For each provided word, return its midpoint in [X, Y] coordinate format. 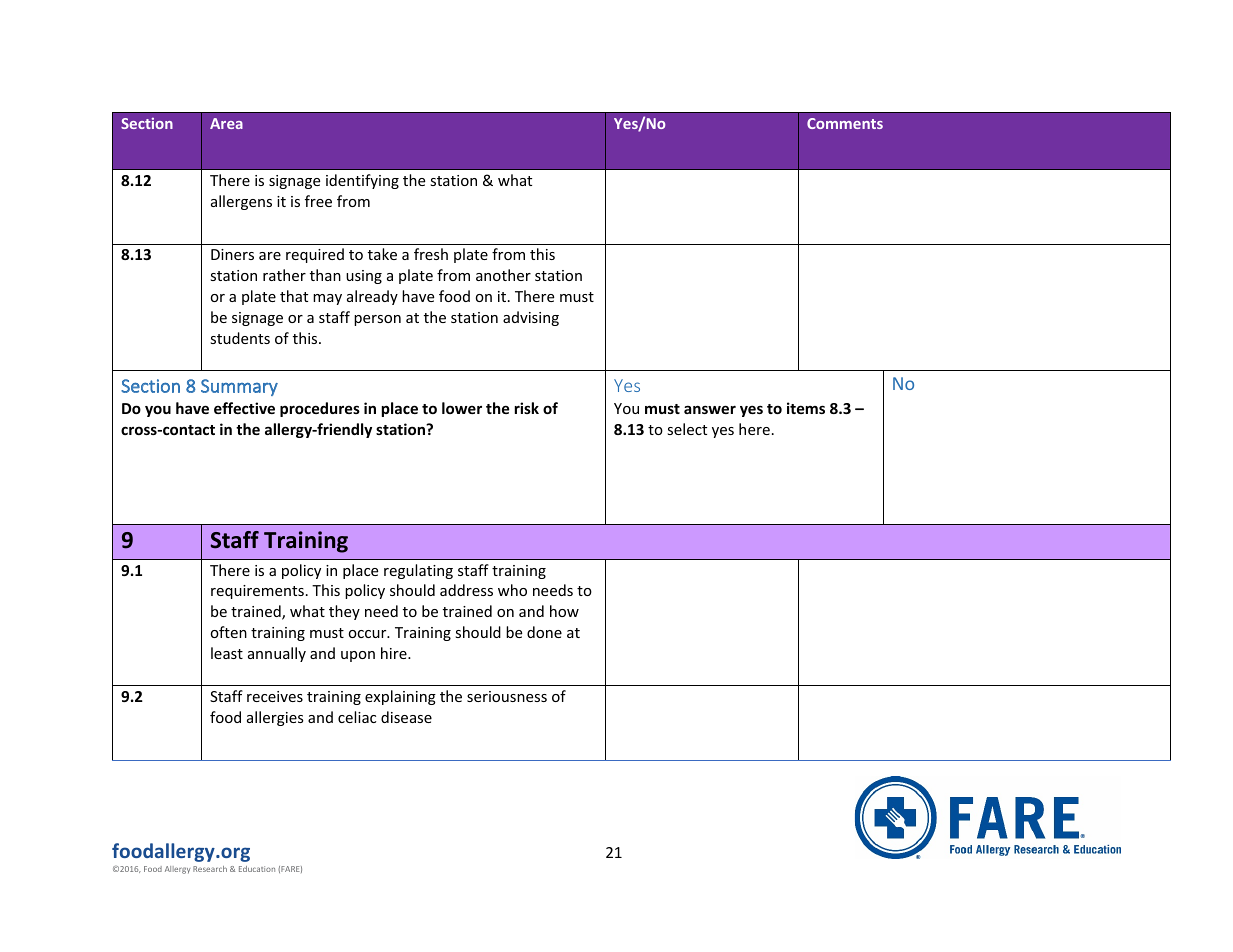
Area [226, 123]
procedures [320, 409]
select [687, 429]
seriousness [507, 696]
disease [406, 717]
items [806, 408]
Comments [845, 123]
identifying [362, 181]
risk [527, 408]
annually [277, 654]
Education [257, 869]
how [564, 611]
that [294, 296]
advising [531, 318]
